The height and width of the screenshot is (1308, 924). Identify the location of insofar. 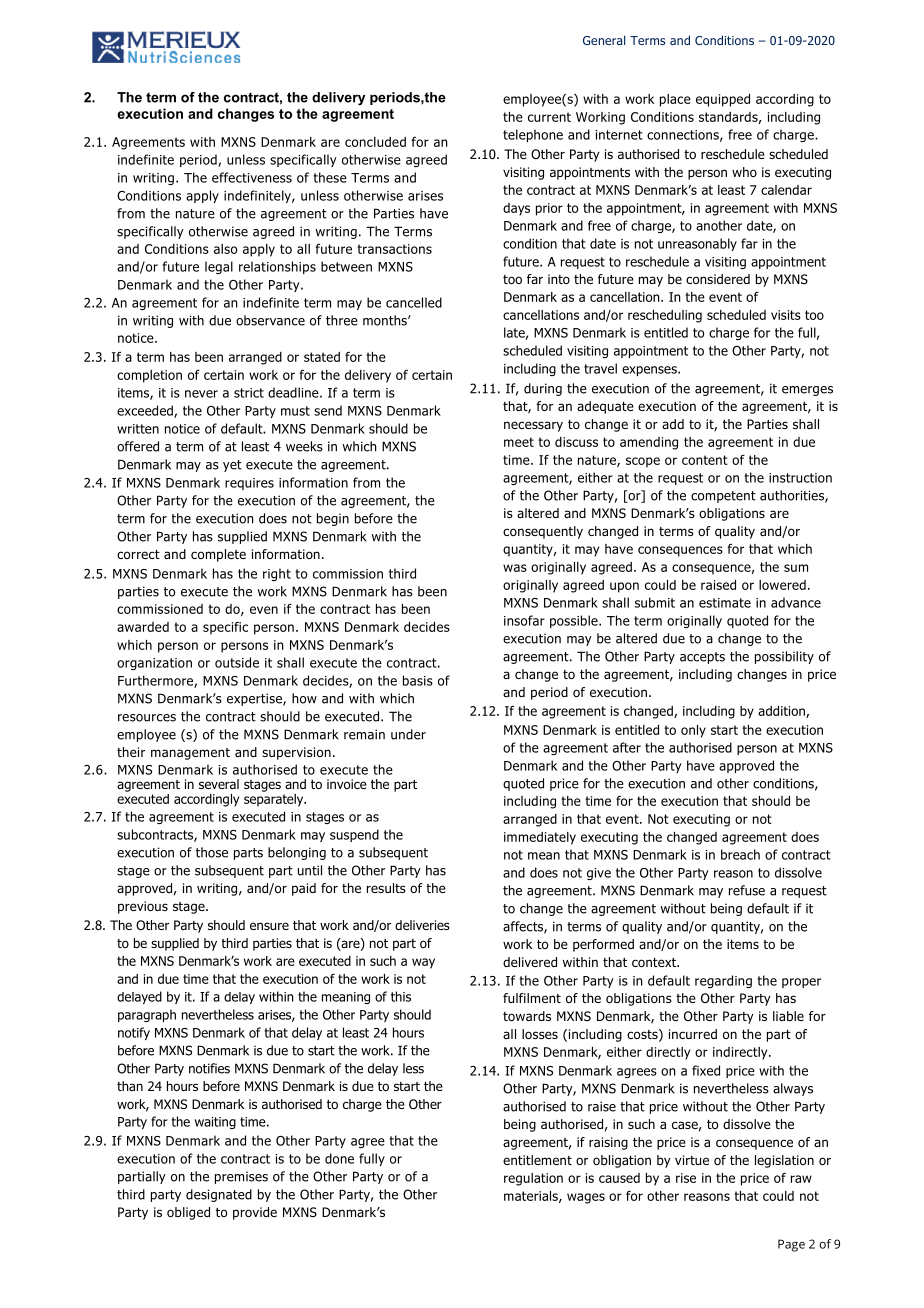
(524, 620).
